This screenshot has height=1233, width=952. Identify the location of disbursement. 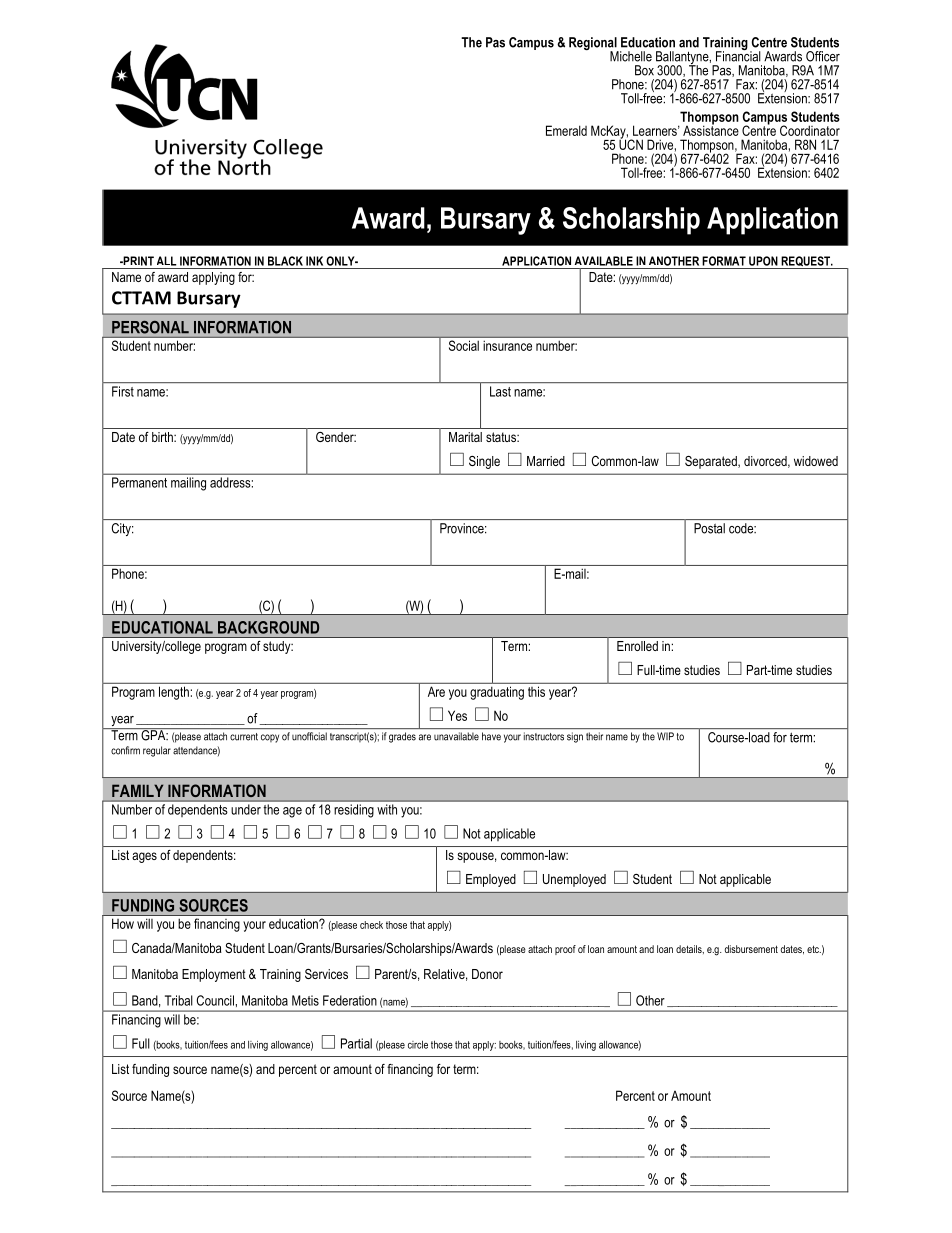
(751, 949).
